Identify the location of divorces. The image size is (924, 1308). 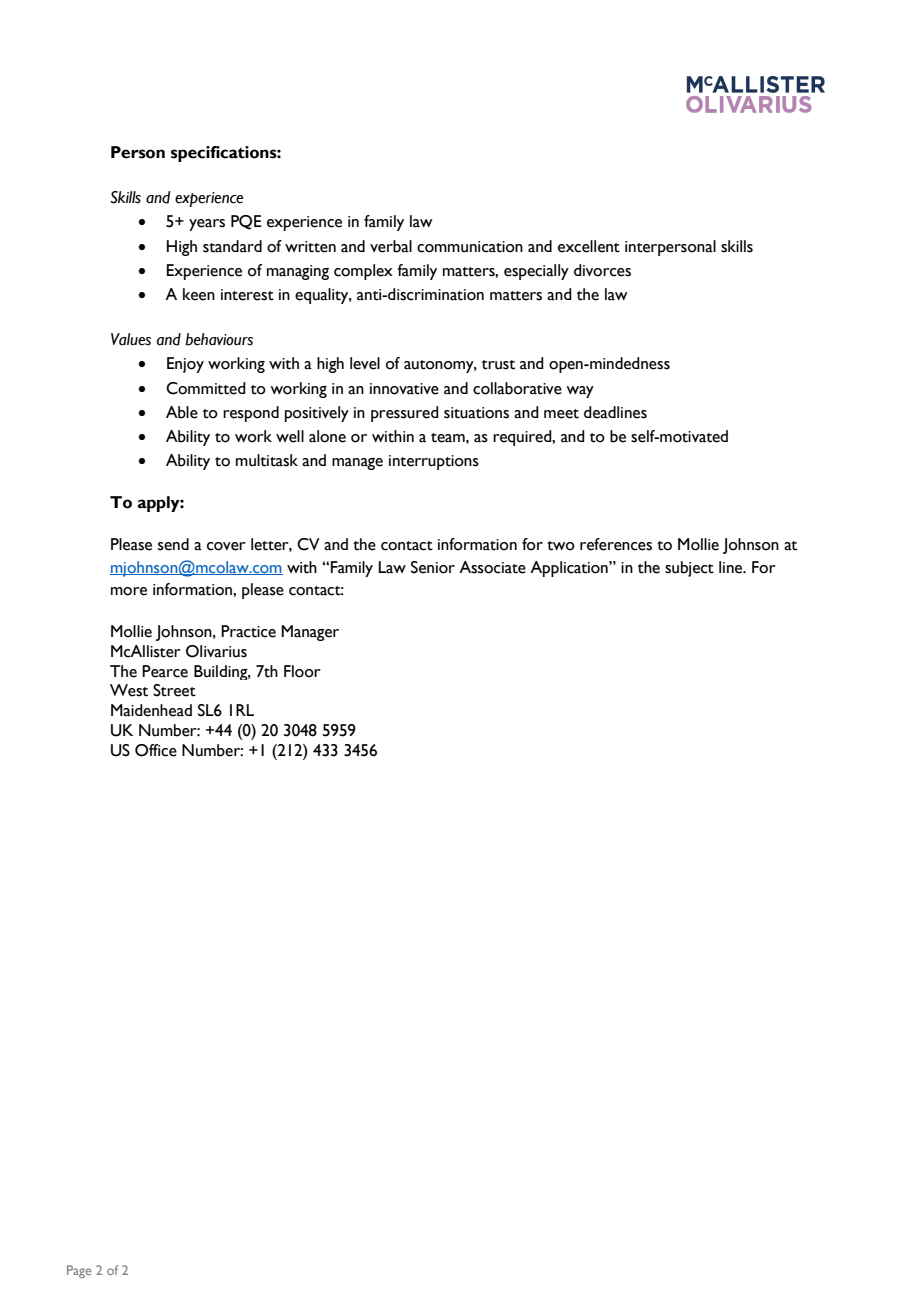
(602, 270).
